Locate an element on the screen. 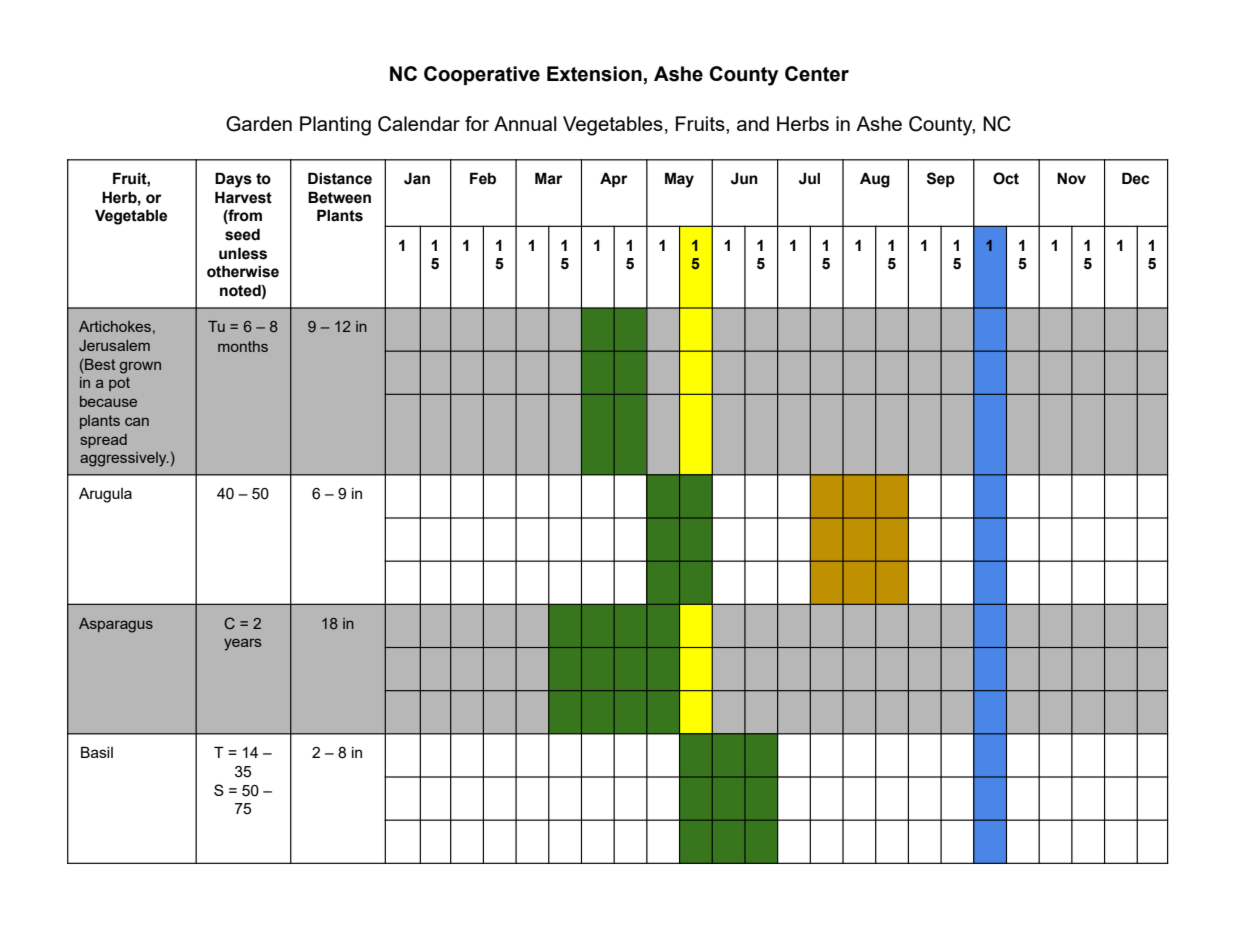 Image resolution: width=1233 pixels, height=952 pixels. years is located at coordinates (242, 644).
